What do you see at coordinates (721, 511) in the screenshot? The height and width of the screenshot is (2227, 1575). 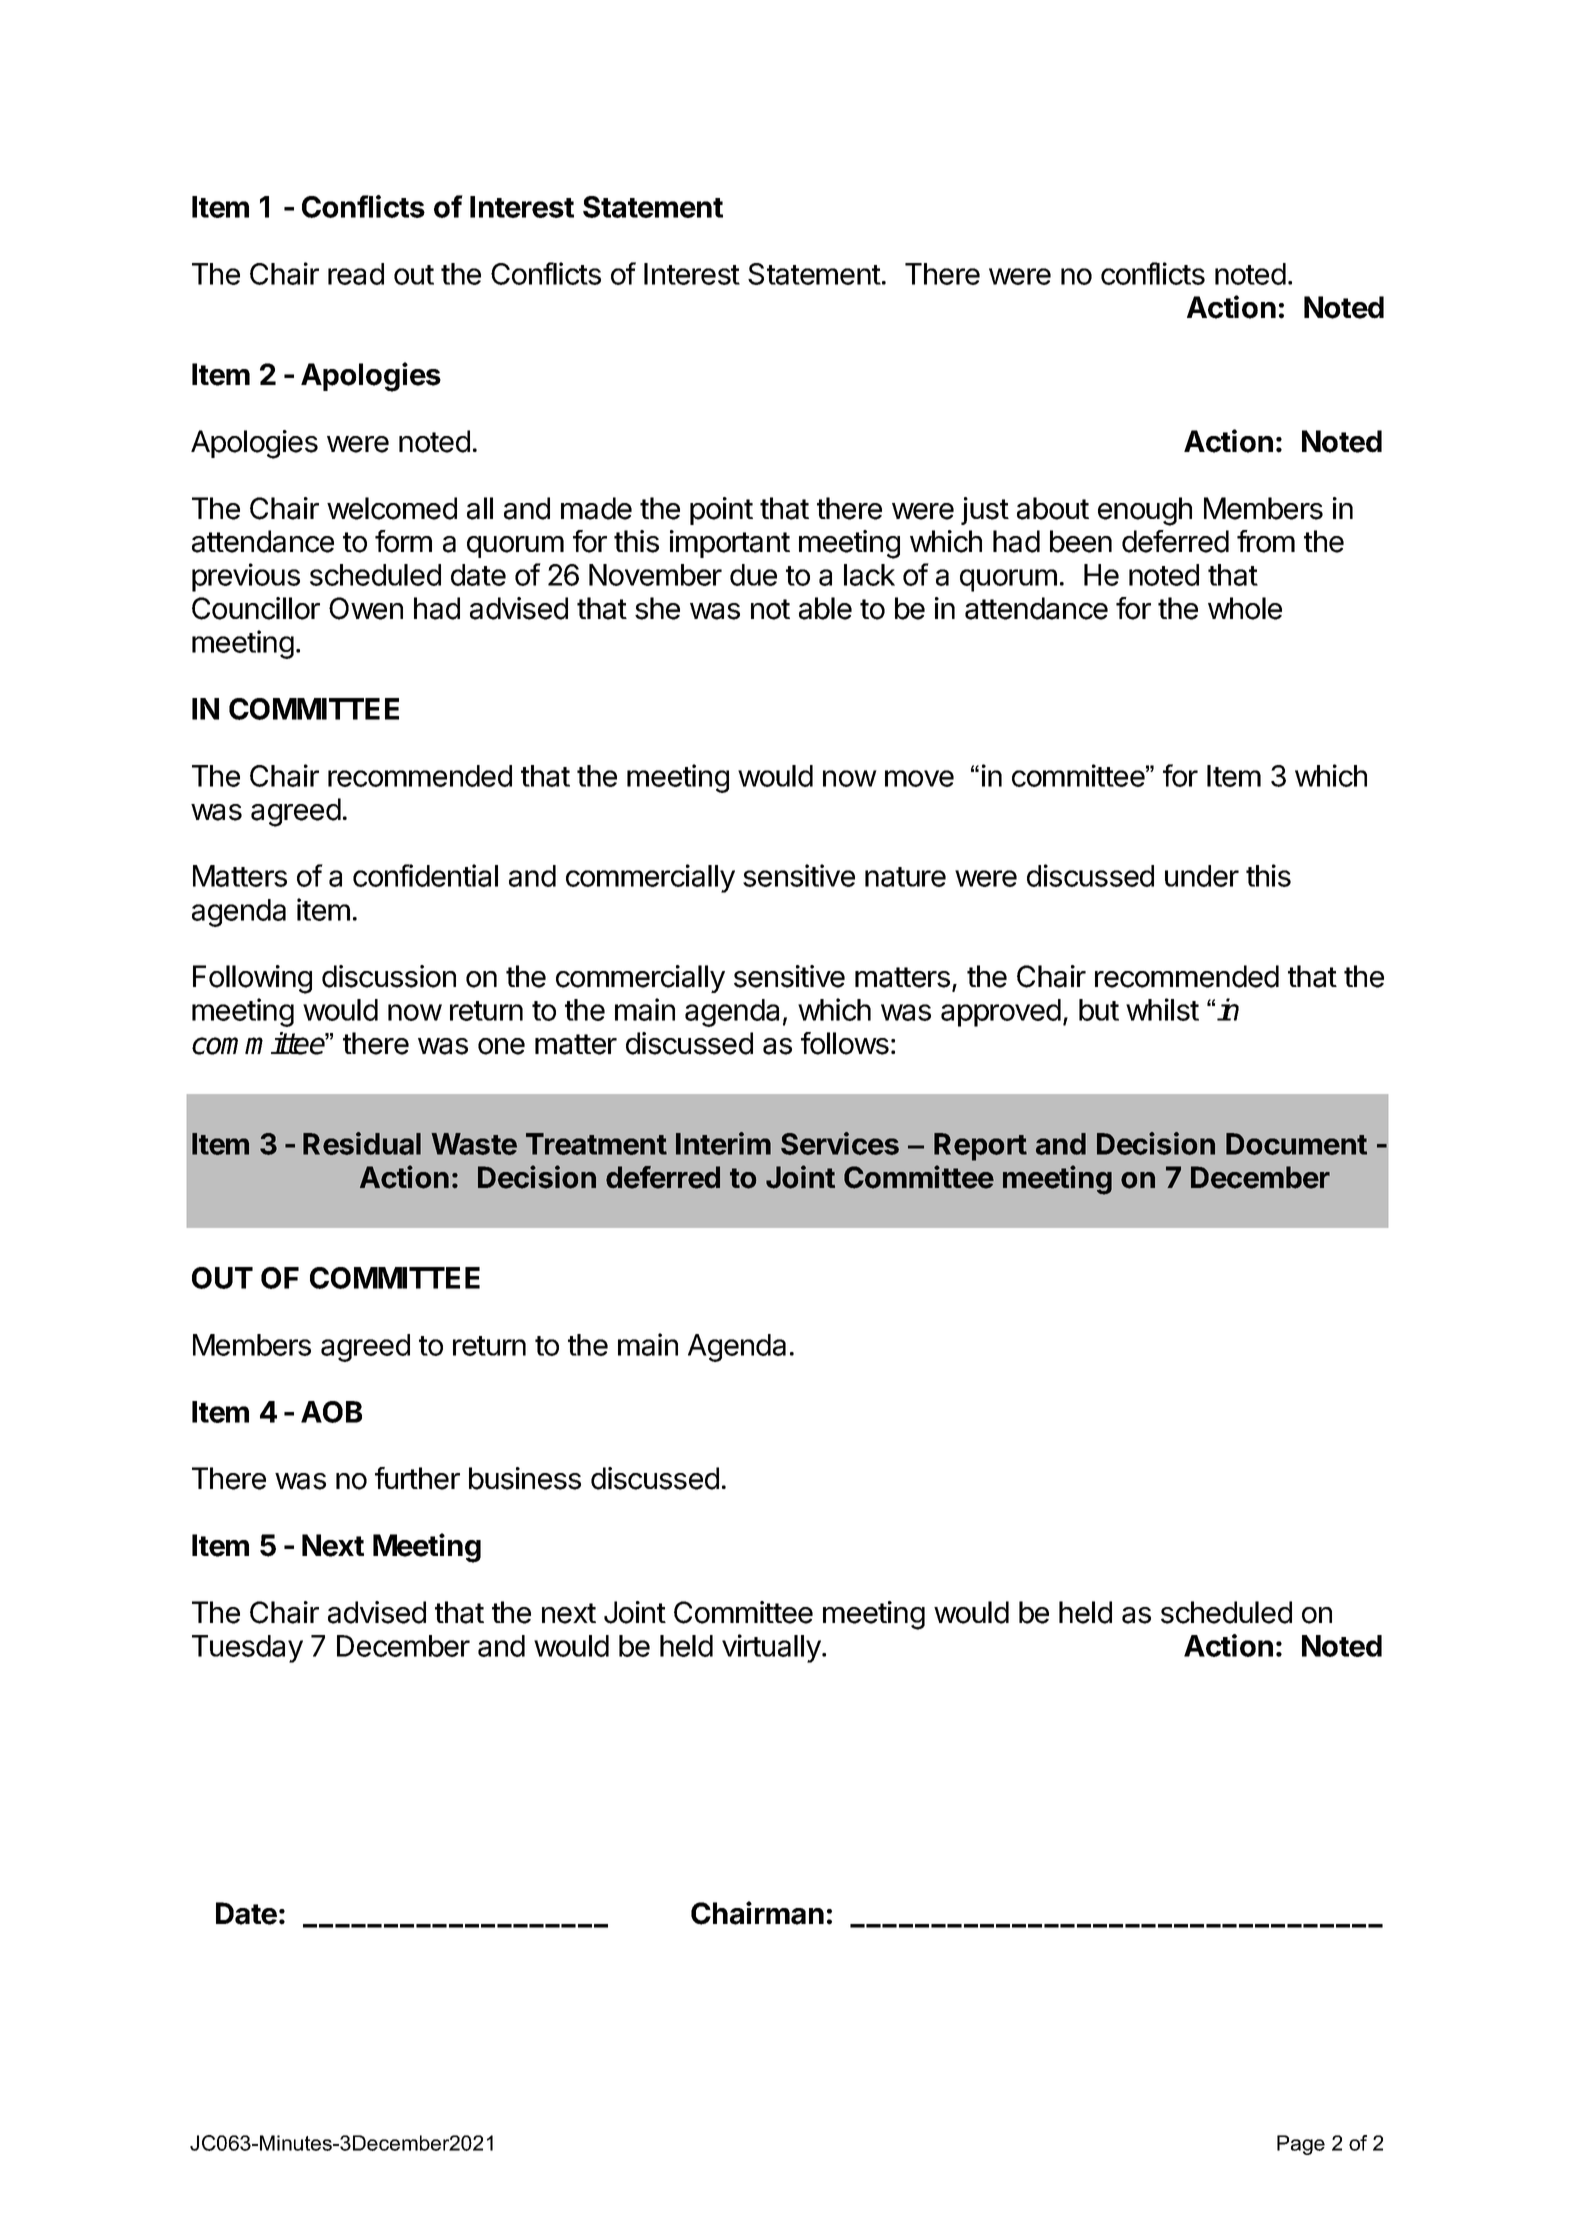 I see `point` at bounding box center [721, 511].
